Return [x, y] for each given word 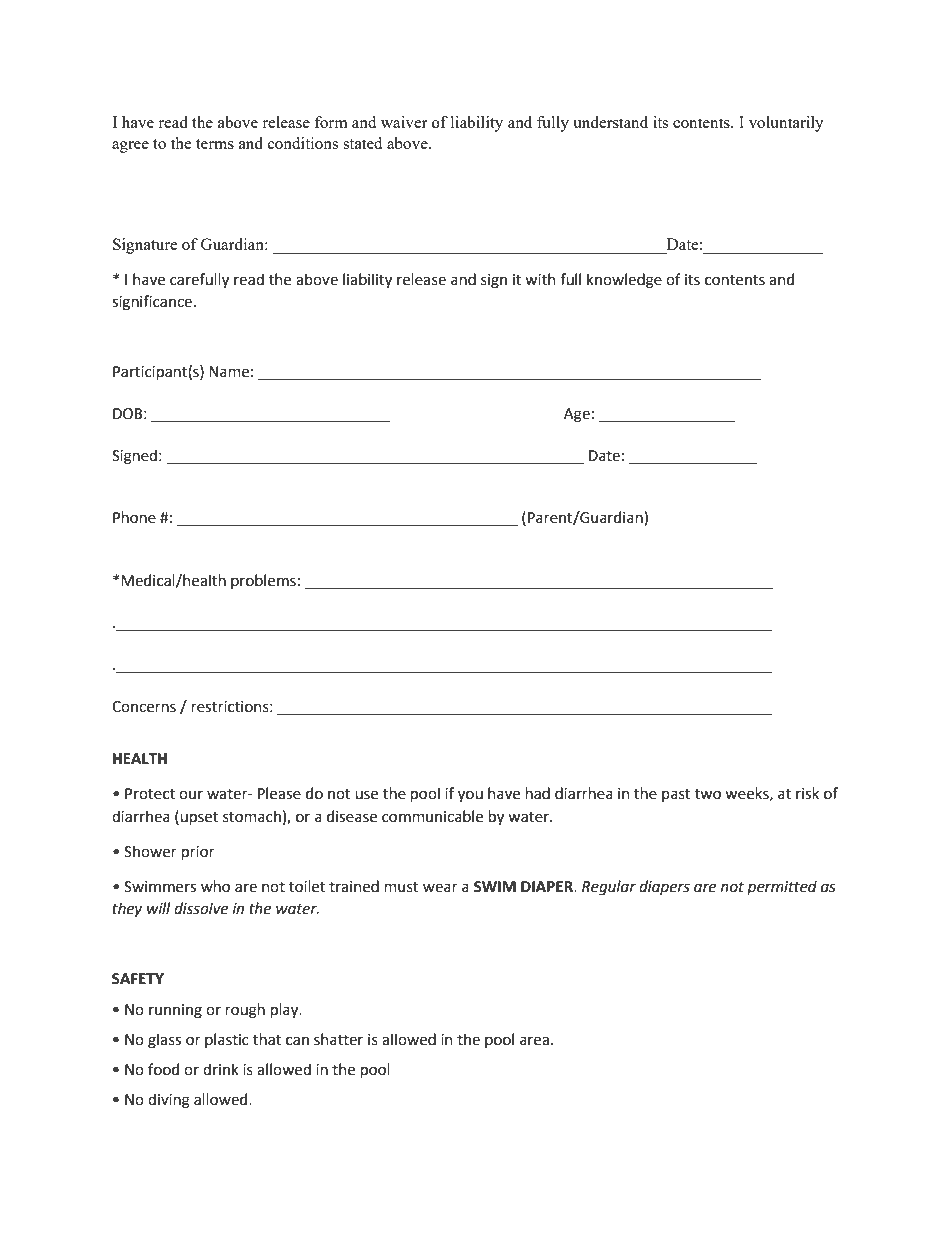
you [470, 796]
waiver [404, 122]
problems [263, 581]
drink [221, 1069]
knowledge [624, 281]
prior [198, 853]
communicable [432, 816]
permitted [782, 887]
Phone [134, 517]
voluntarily [786, 124]
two [708, 794]
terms [215, 144]
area [534, 1041]
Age [577, 415]
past [676, 795]
